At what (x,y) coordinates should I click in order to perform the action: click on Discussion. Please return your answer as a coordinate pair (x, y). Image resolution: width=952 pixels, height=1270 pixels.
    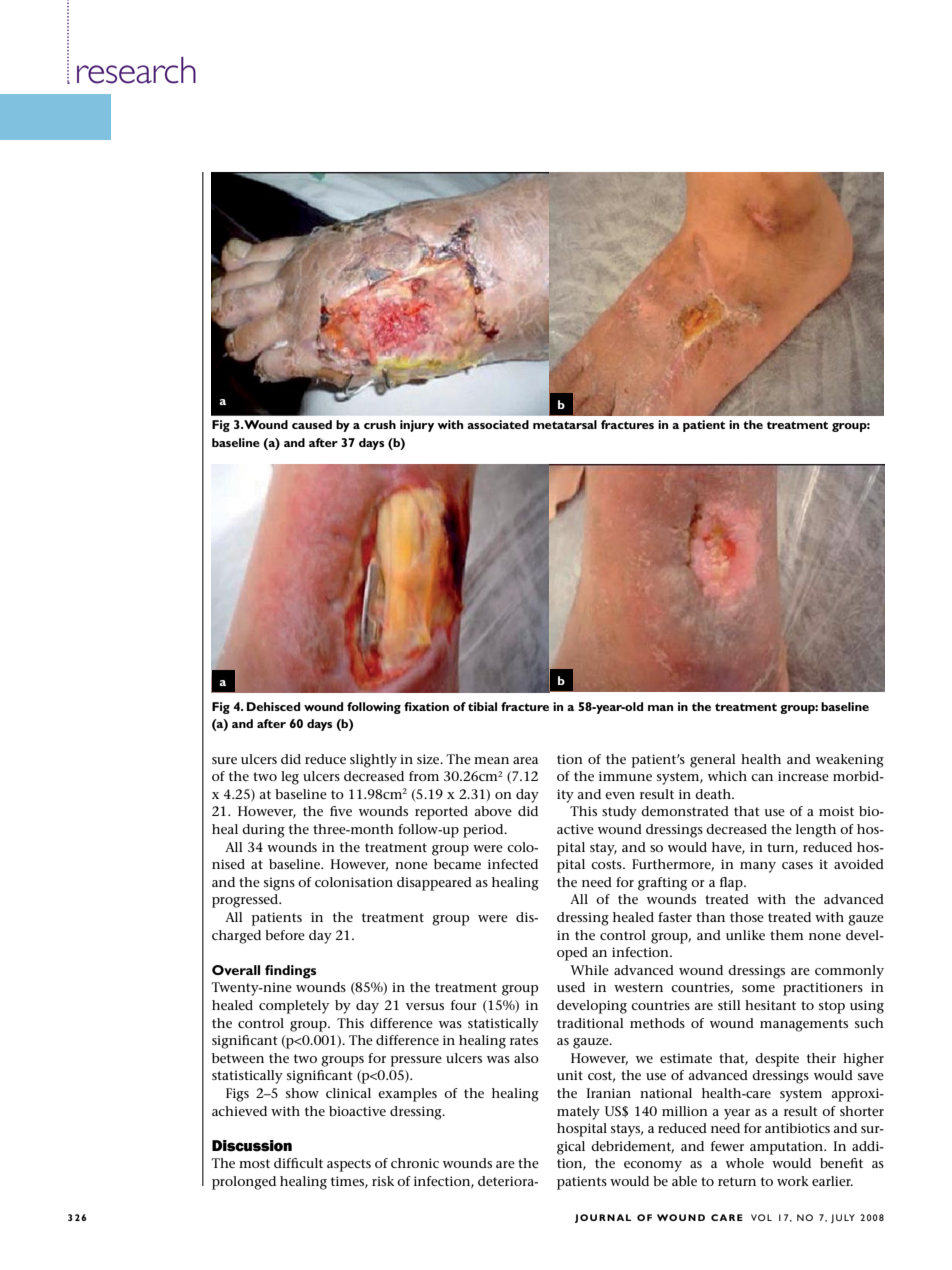
    Looking at the image, I should click on (252, 1146).
